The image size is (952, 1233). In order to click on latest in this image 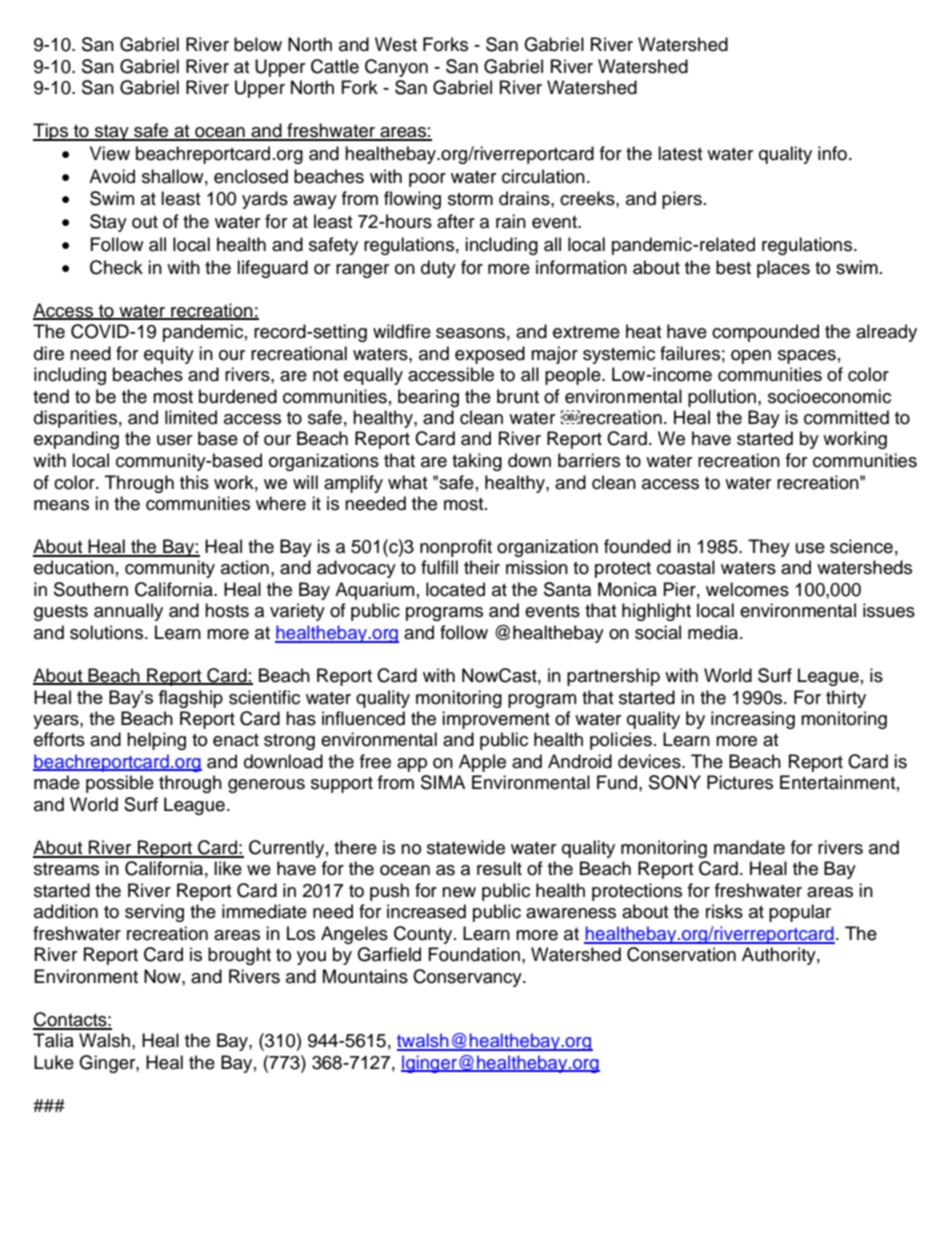, I will do `click(680, 153)`.
